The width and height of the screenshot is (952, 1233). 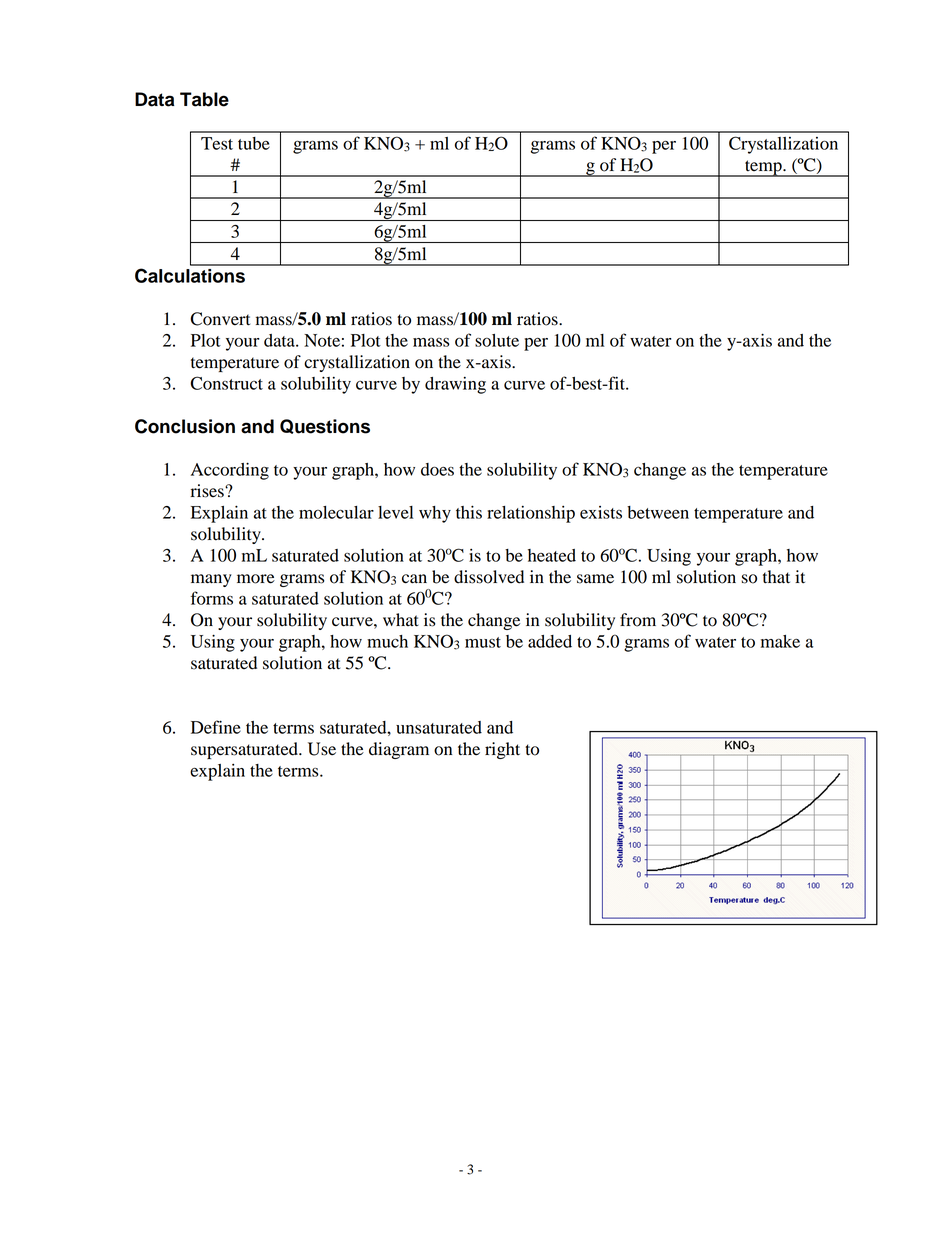 I want to click on Define, so click(x=216, y=727).
